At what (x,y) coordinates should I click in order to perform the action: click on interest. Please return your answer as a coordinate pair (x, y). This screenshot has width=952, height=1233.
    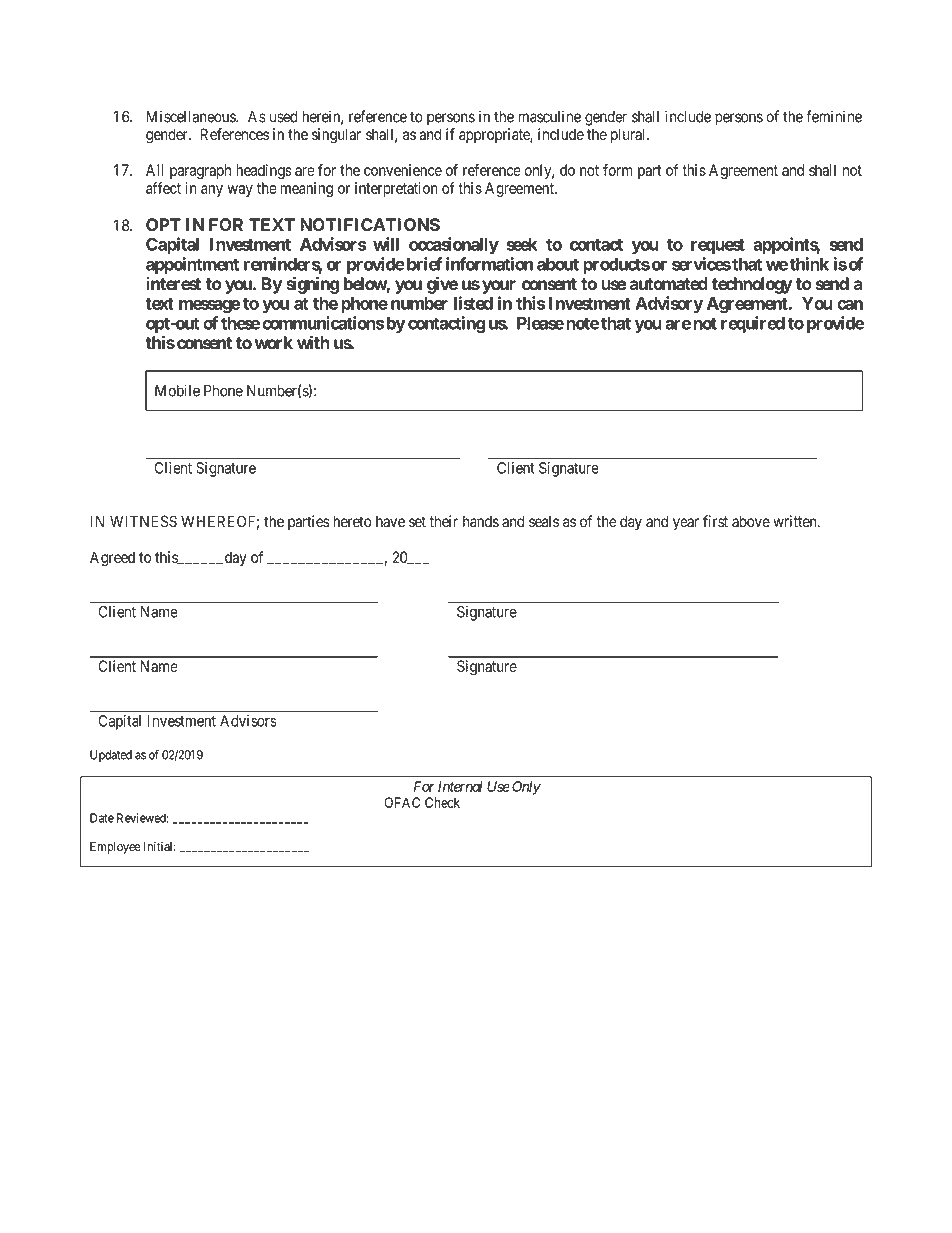
    Looking at the image, I should click on (173, 283).
